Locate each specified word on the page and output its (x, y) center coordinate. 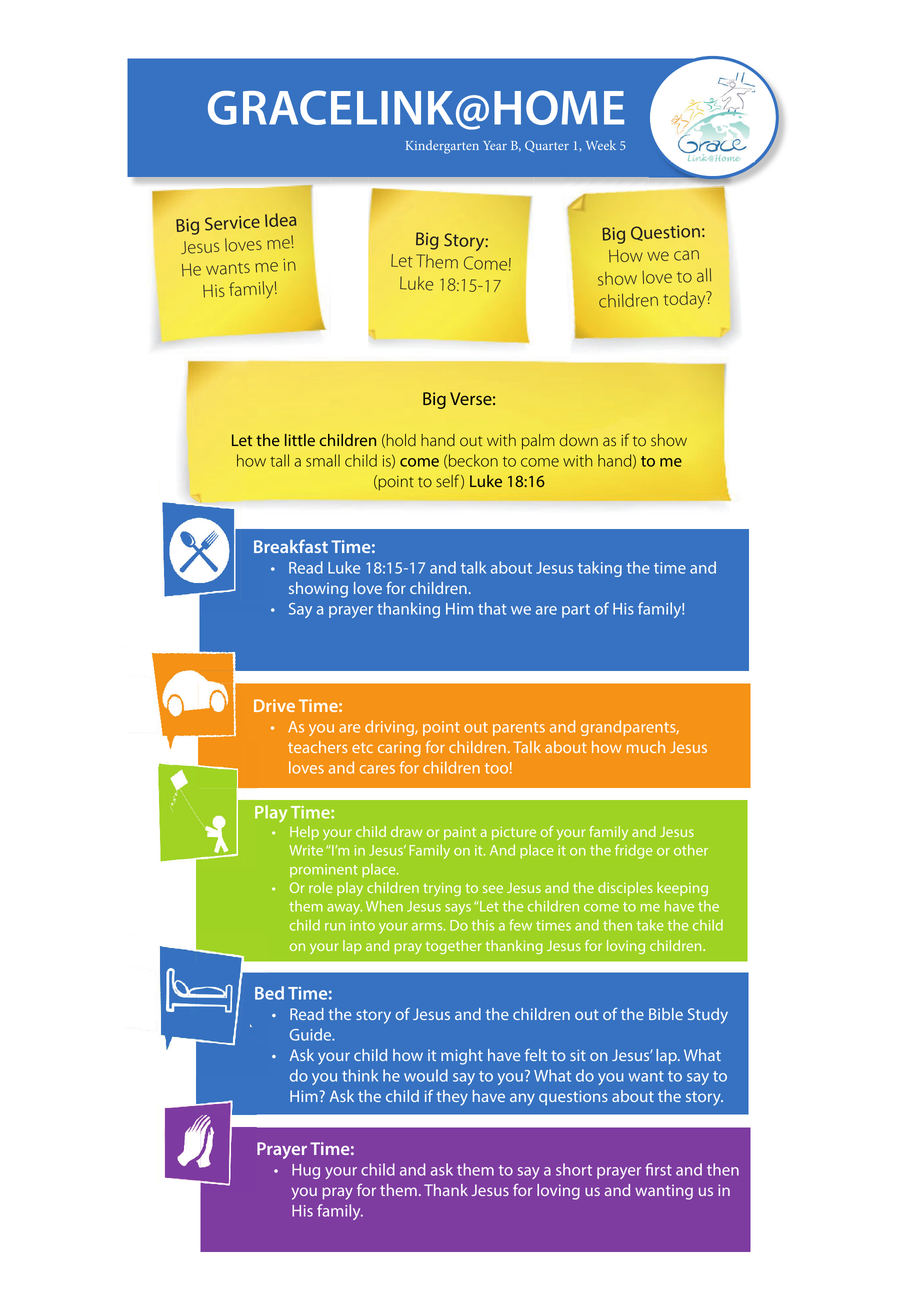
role (321, 887)
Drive (274, 705)
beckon (473, 460)
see (493, 889)
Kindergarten (442, 147)
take (650, 925)
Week (601, 145)
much (646, 747)
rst (663, 1170)
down (579, 440)
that (492, 608)
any (522, 1099)
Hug (306, 1171)
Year (495, 145)
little (300, 440)
